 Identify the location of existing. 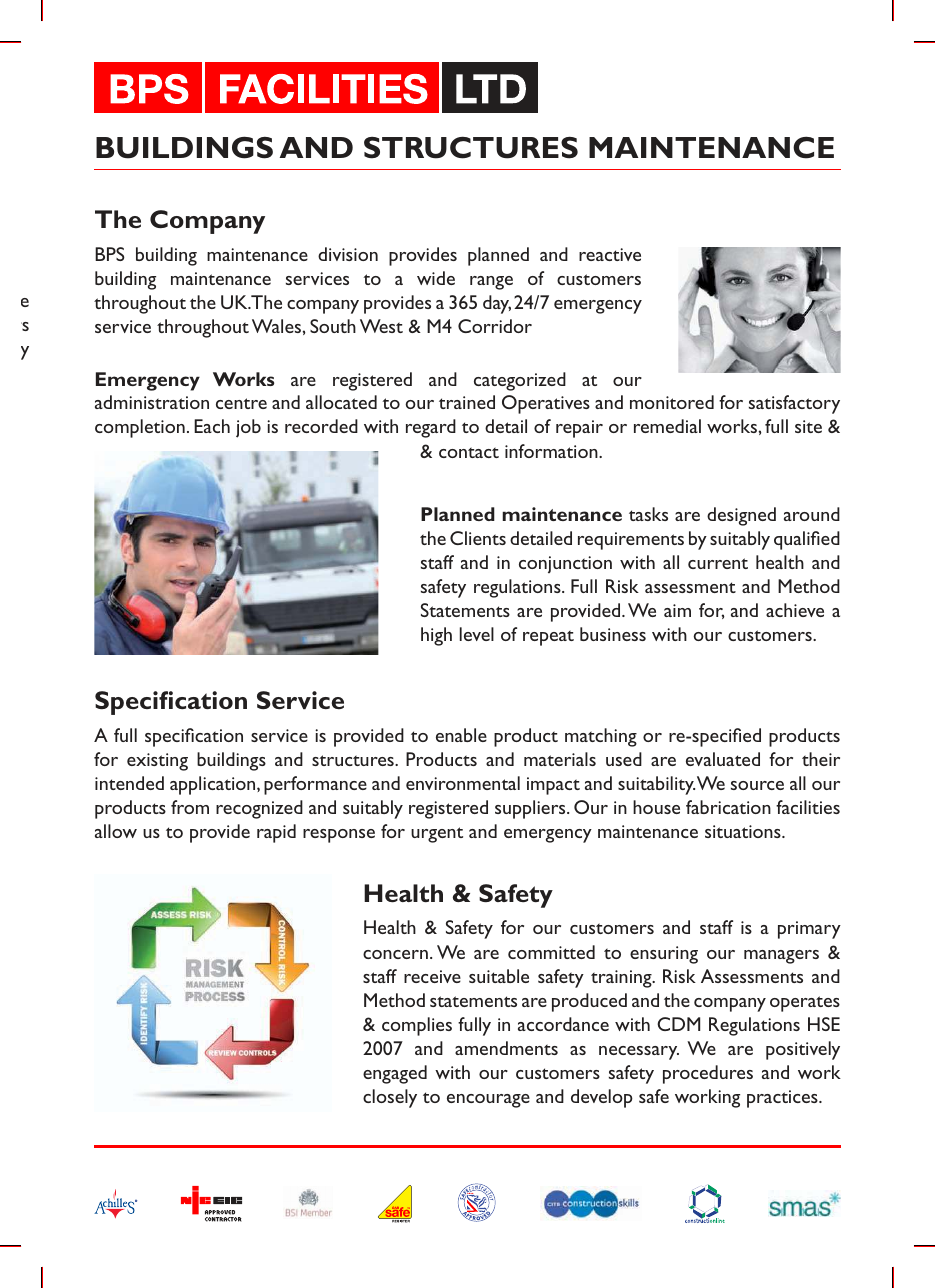
(157, 762).
